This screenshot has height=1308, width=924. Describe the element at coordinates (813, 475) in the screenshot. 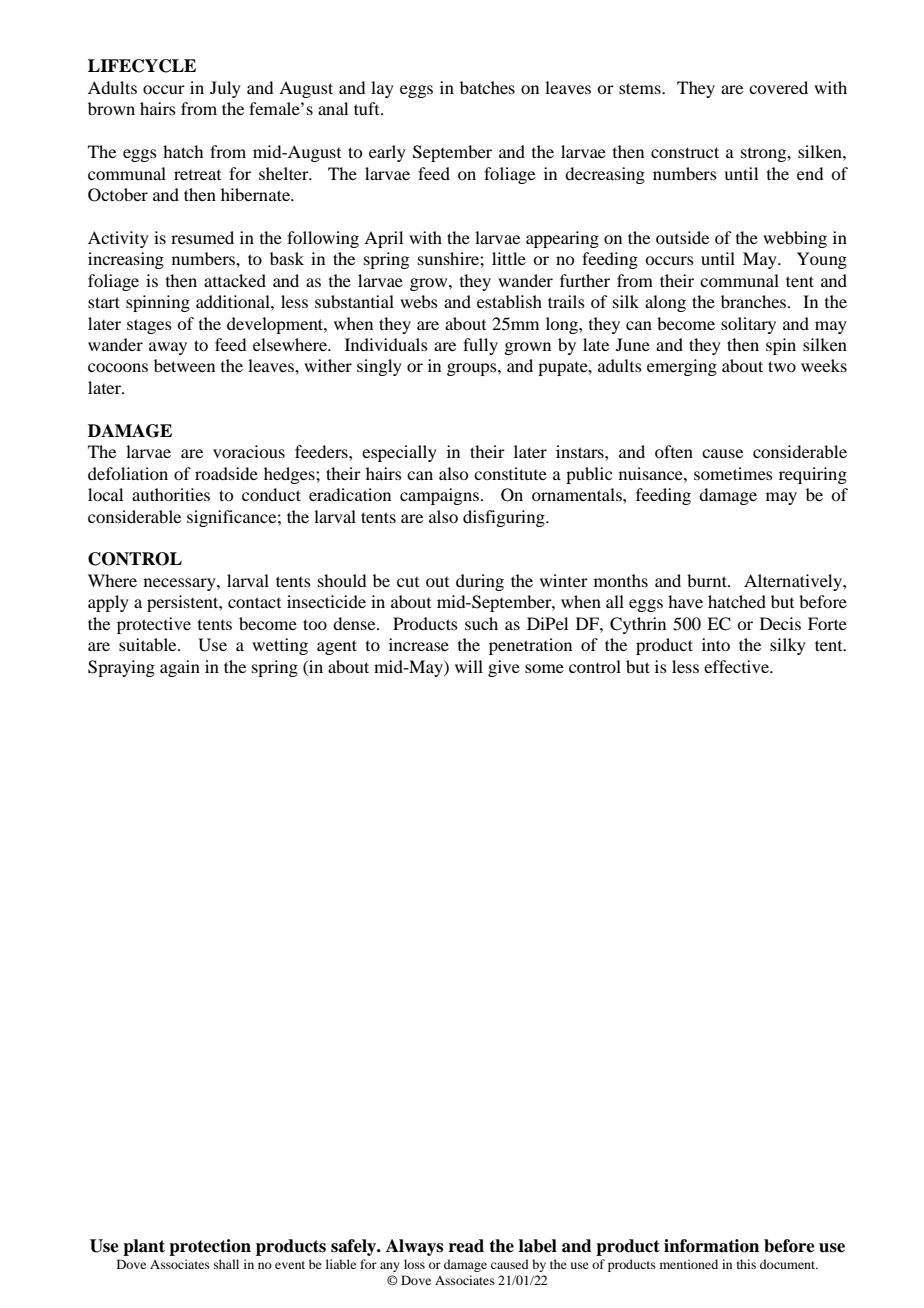

I see `requiring` at that location.
